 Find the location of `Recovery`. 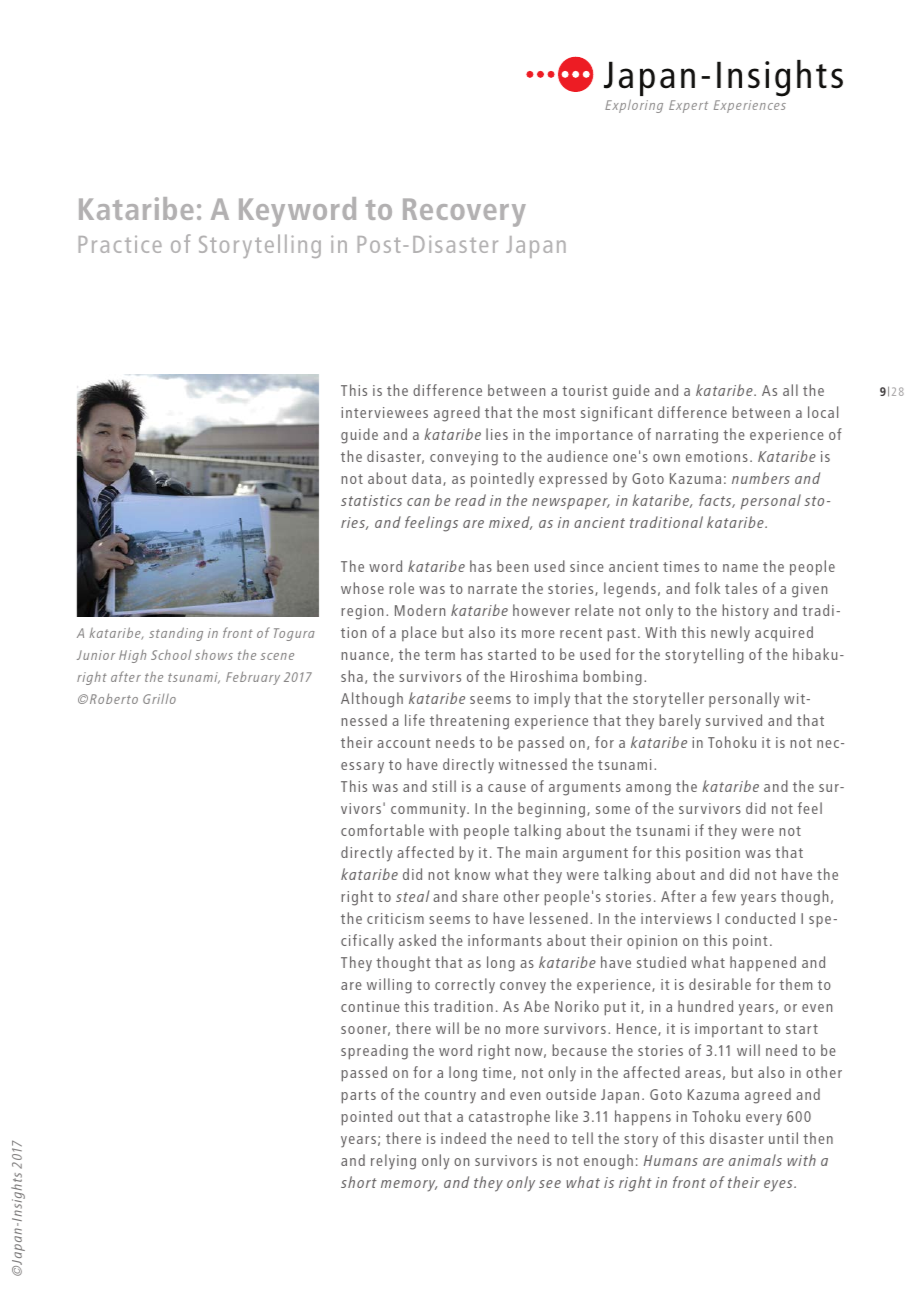

Recovery is located at coordinates (464, 212).
